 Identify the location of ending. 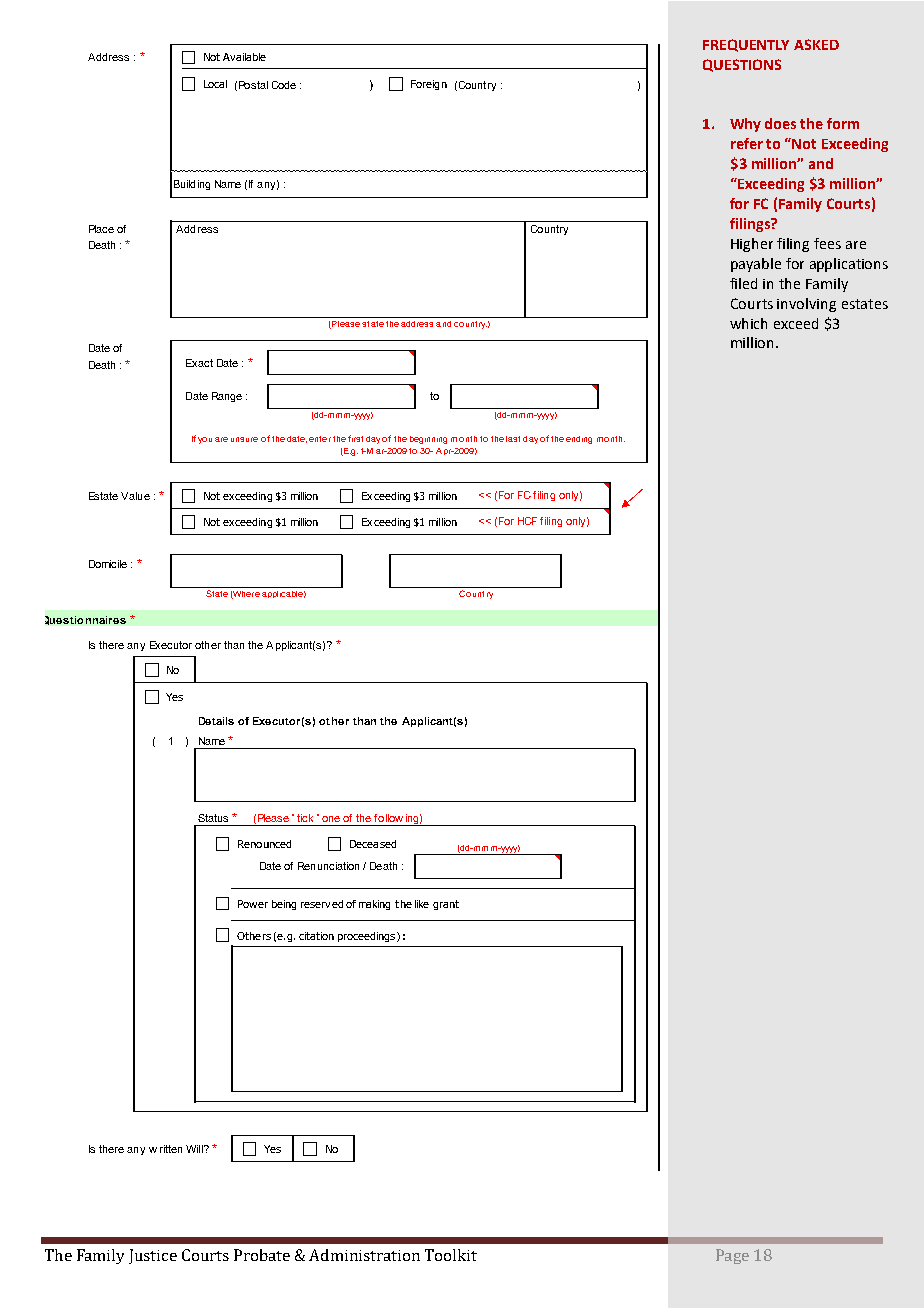
(579, 440).
